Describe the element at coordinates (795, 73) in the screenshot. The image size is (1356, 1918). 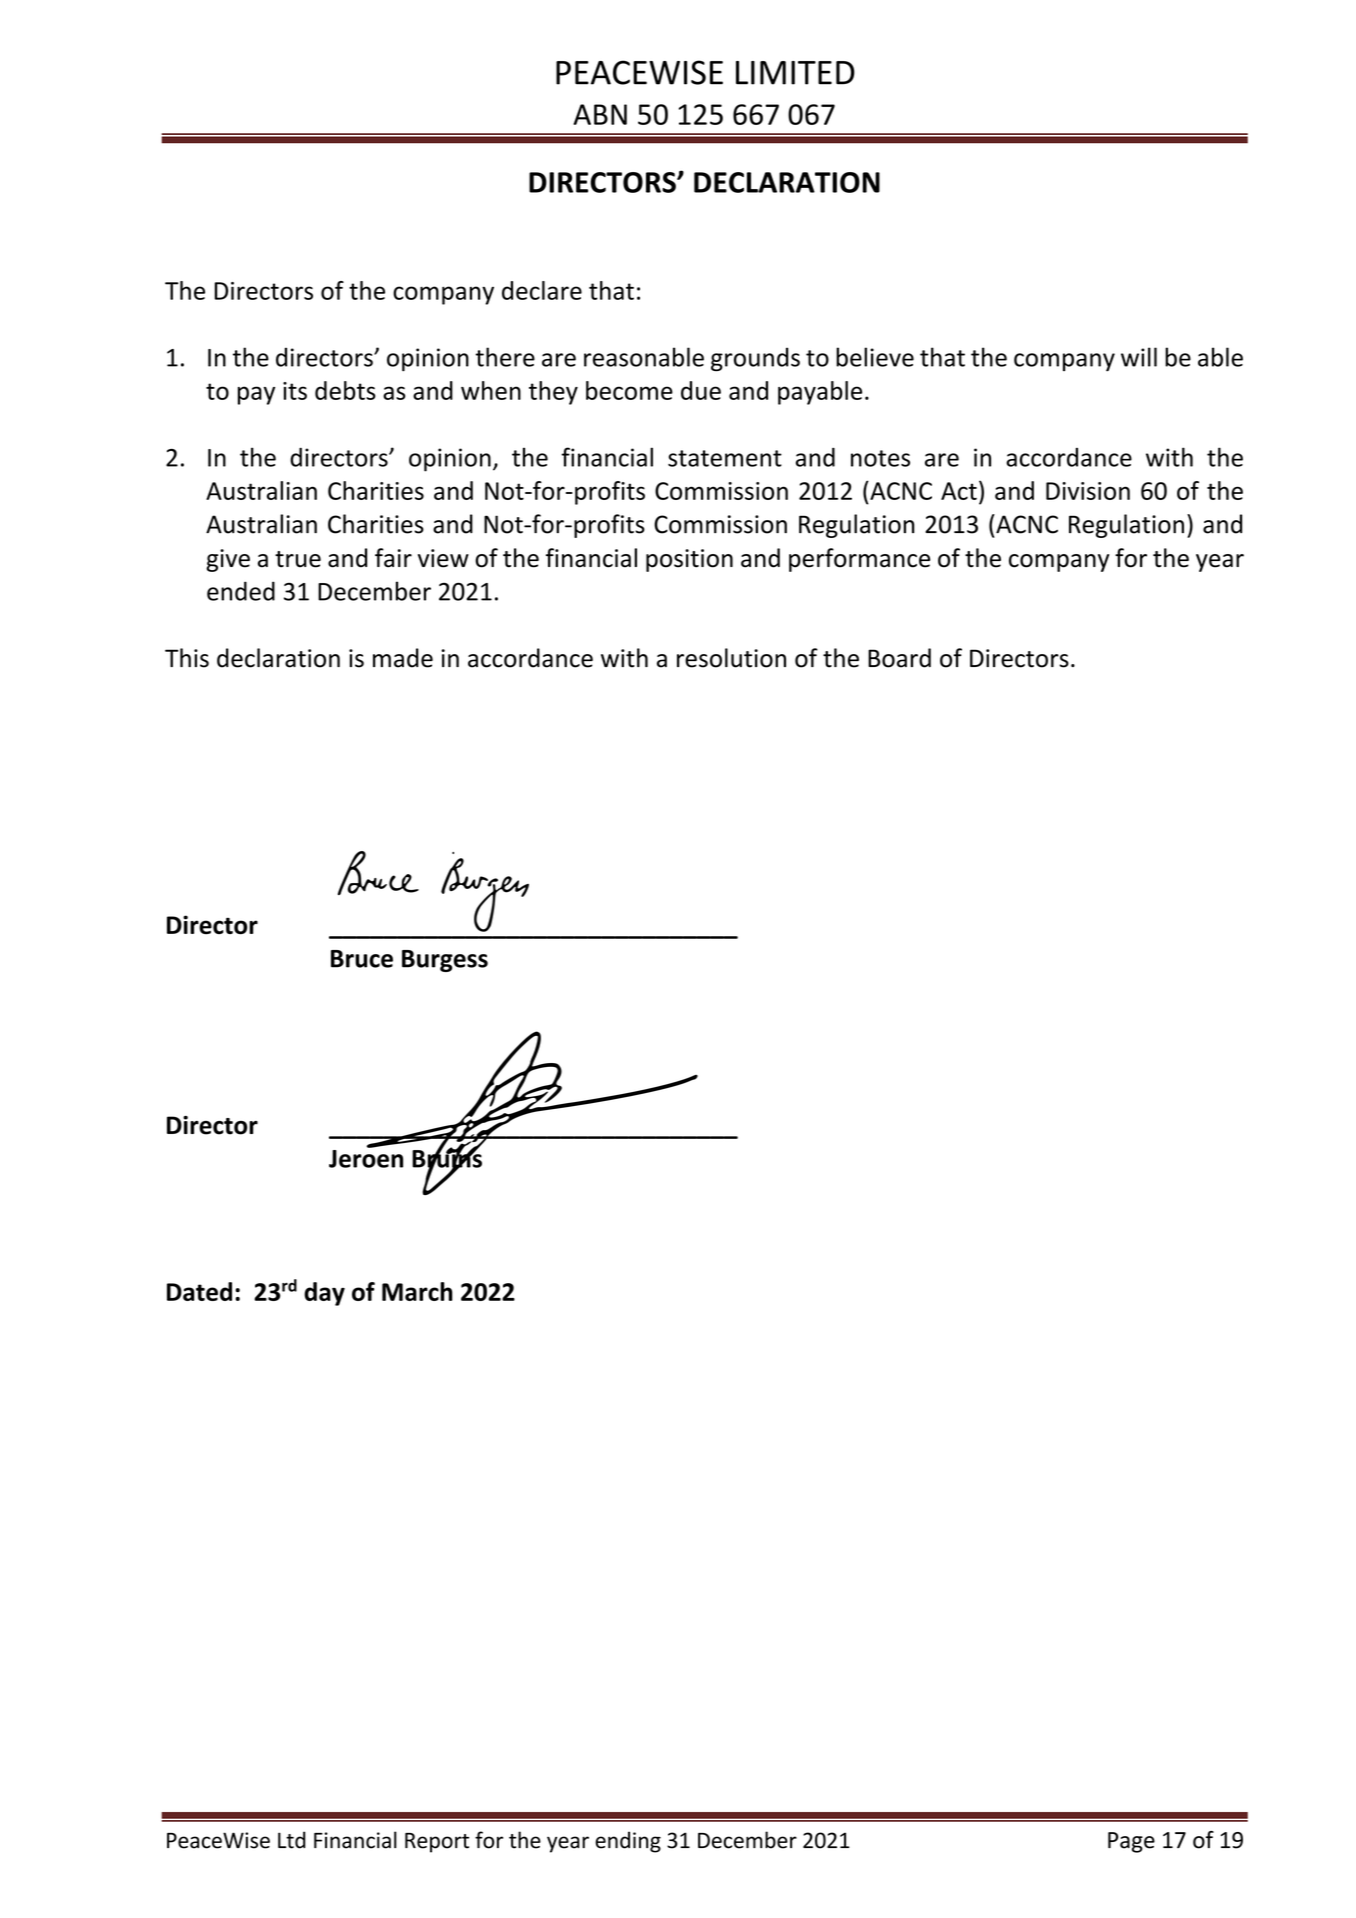
I see `LIMITED` at that location.
